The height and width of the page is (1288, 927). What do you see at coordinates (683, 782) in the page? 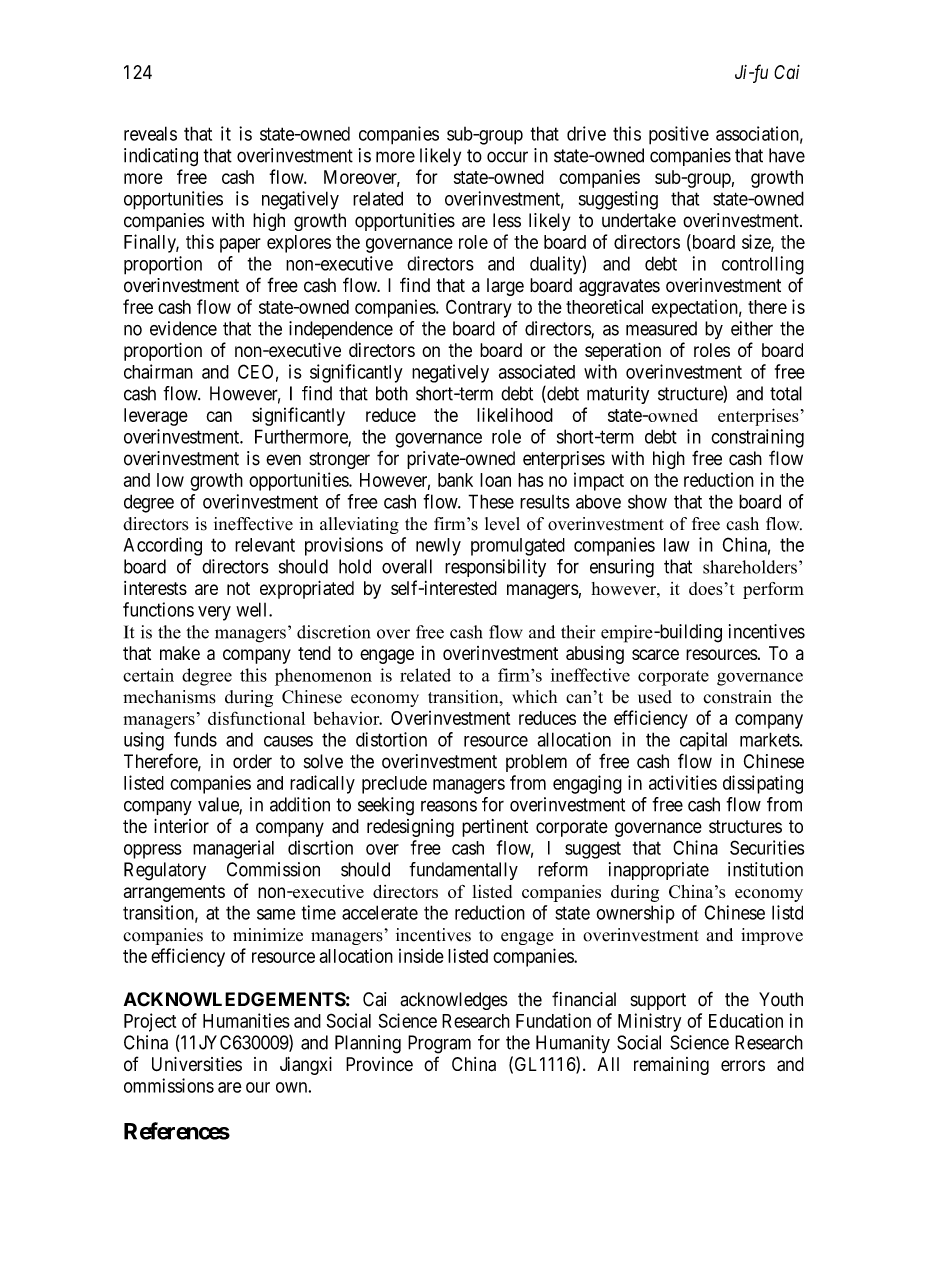
I see `activities` at bounding box center [683, 782].
